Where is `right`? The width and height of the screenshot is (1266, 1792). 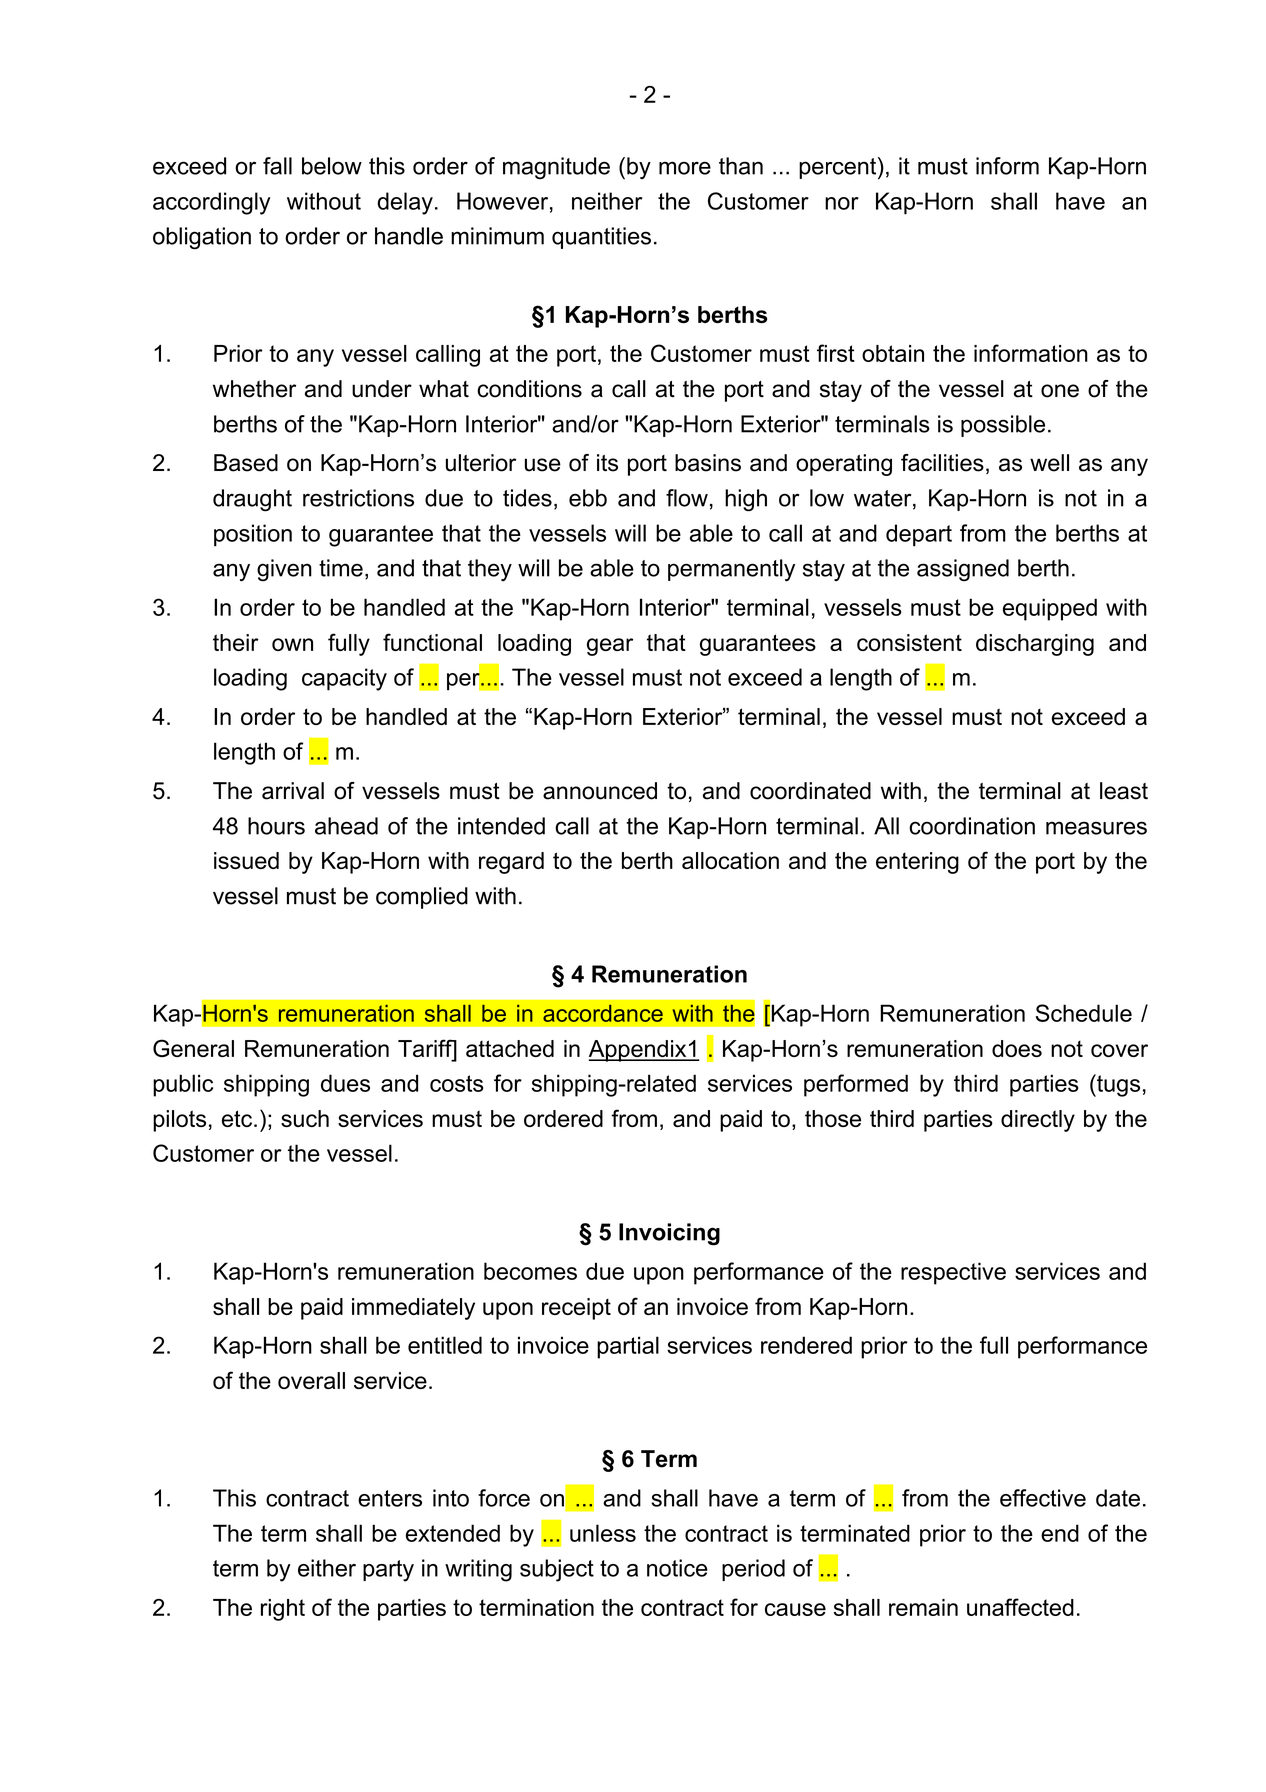
right is located at coordinates (283, 1610).
